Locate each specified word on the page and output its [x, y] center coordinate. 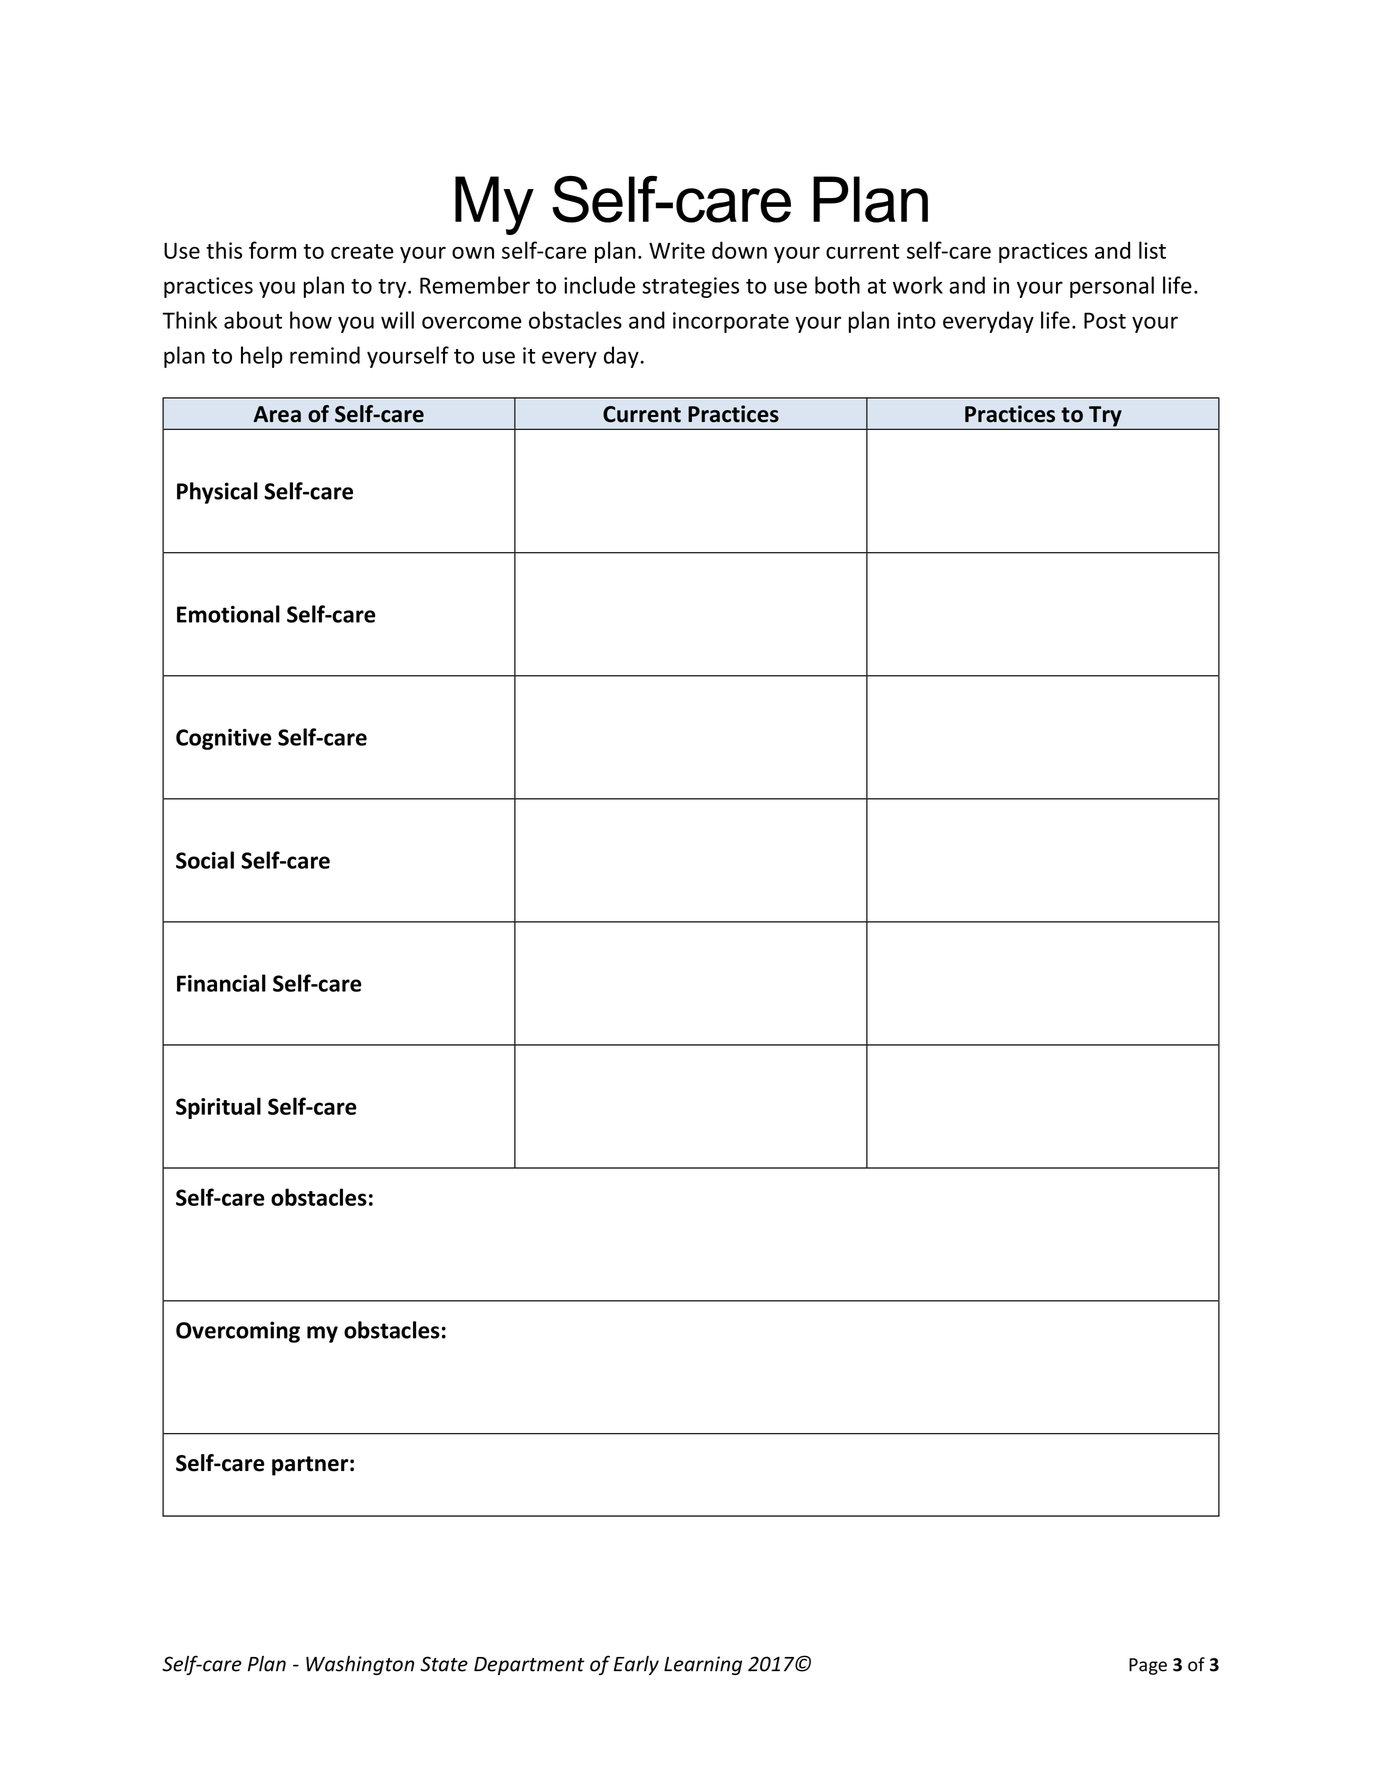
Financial [221, 983]
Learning [703, 1665]
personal [1112, 287]
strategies [690, 287]
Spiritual [218, 1108]
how [311, 320]
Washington [360, 1665]
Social [205, 860]
